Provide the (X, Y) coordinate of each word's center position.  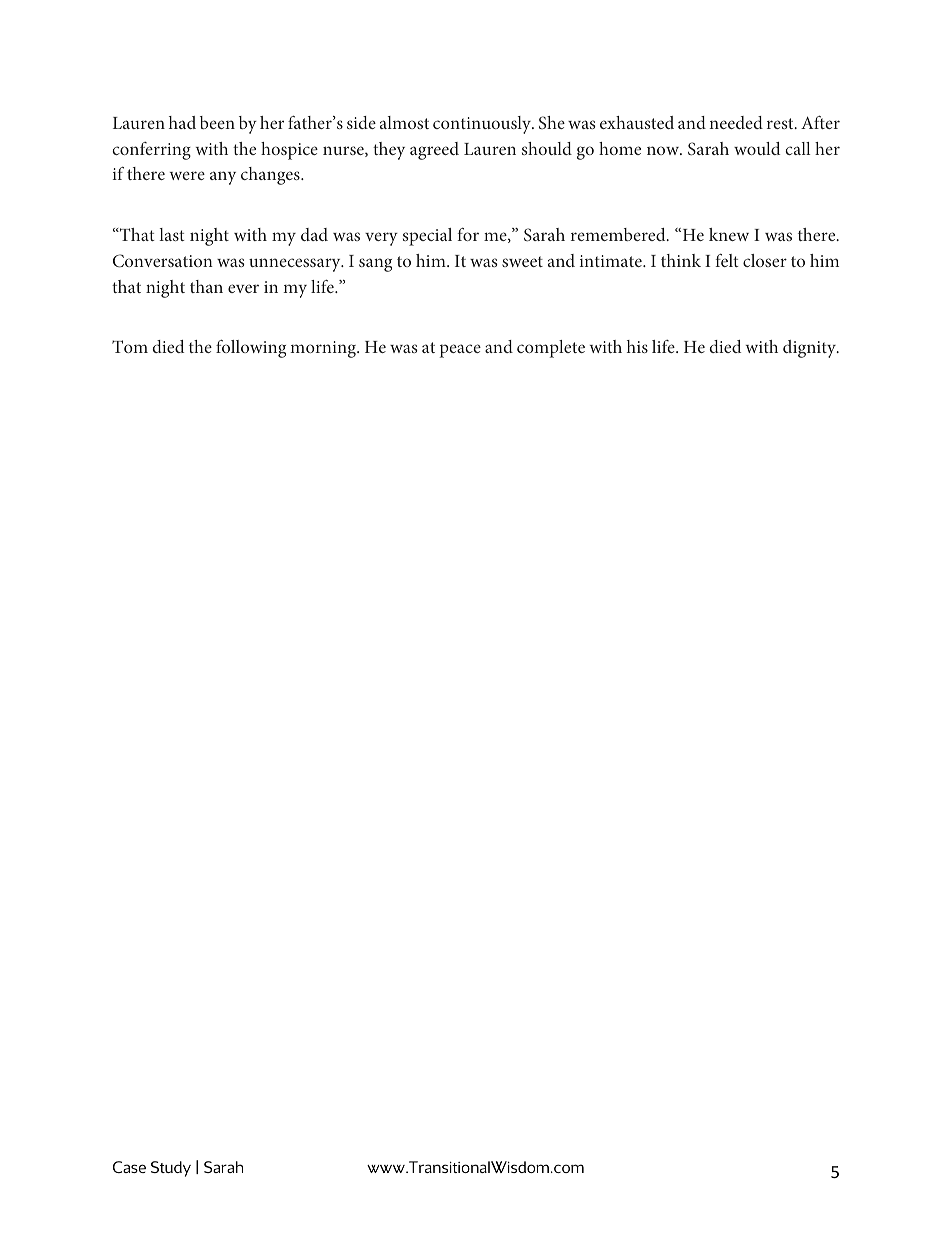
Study (171, 1169)
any (223, 178)
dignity (811, 349)
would (757, 148)
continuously (483, 125)
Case (129, 1167)
